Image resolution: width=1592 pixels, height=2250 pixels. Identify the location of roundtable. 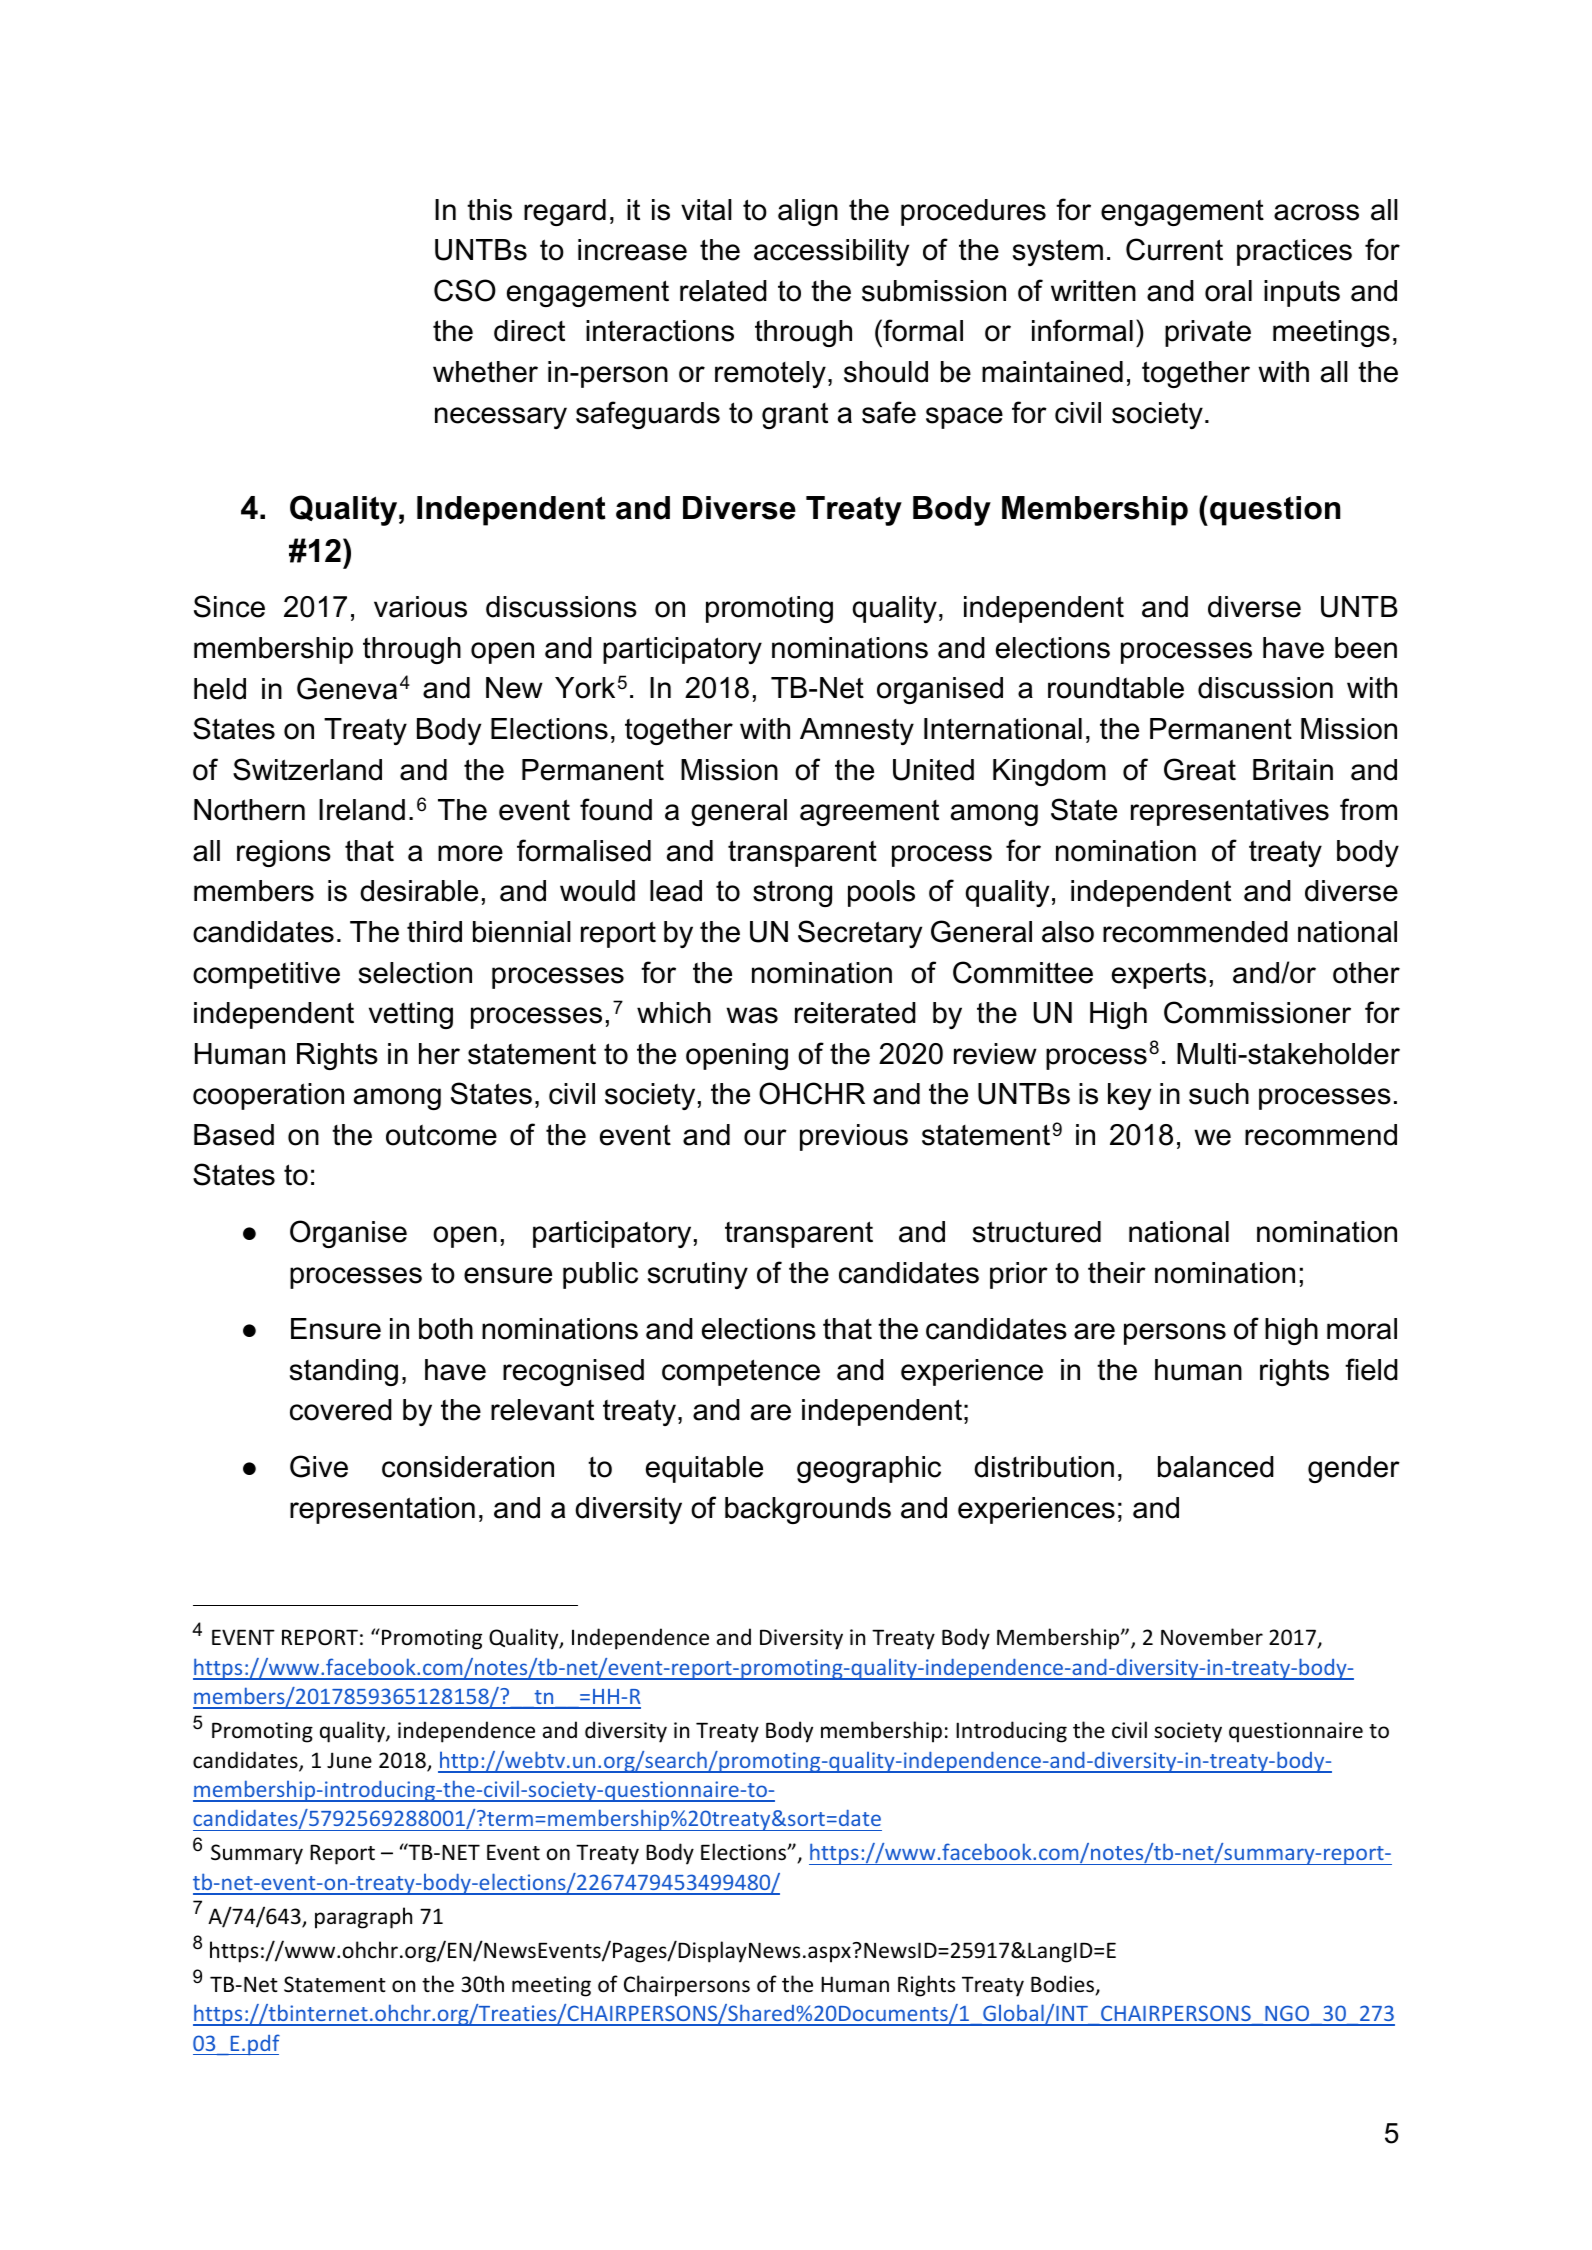
(1116, 688).
